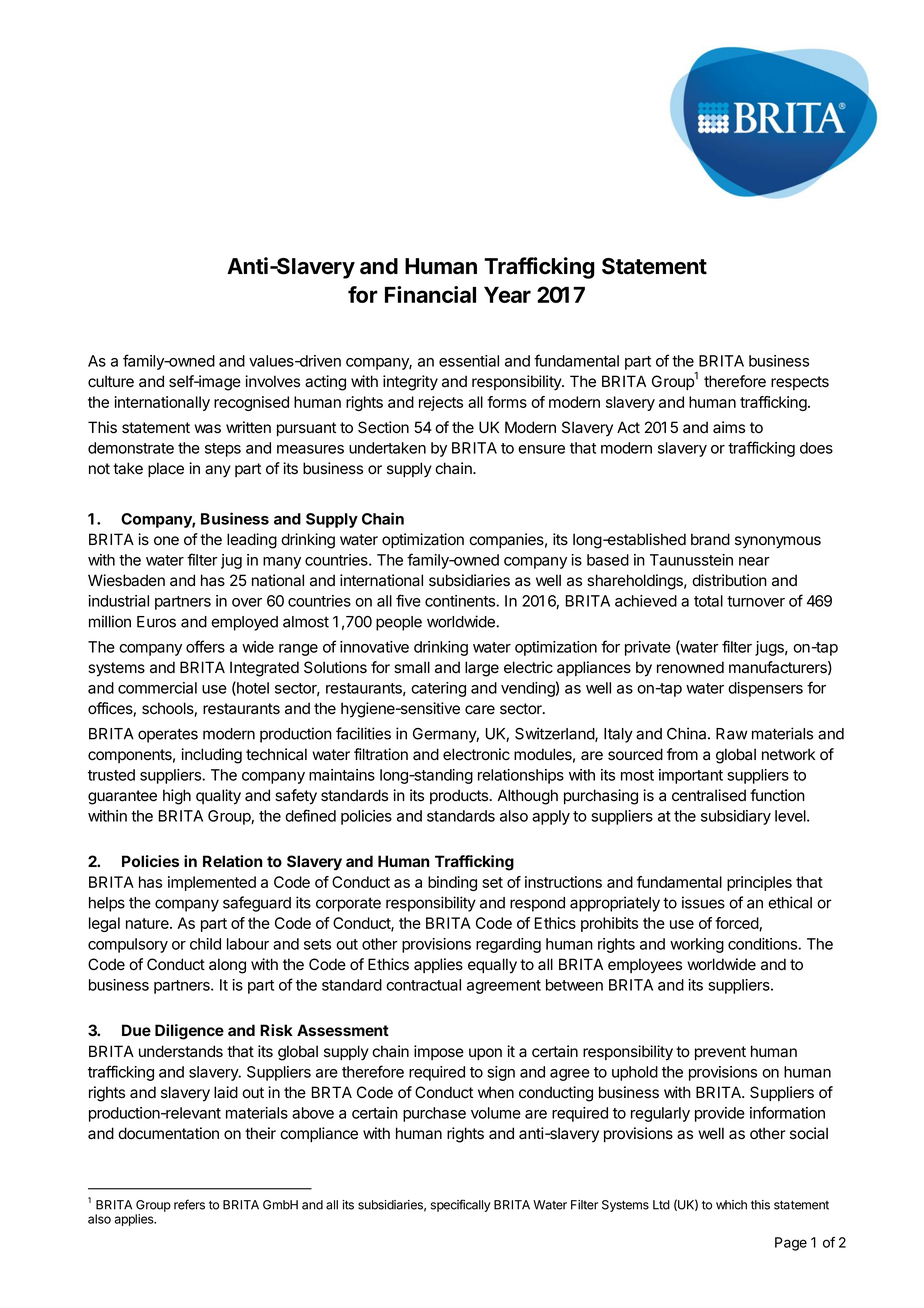  What do you see at coordinates (800, 383) in the document?
I see `respects` at bounding box center [800, 383].
